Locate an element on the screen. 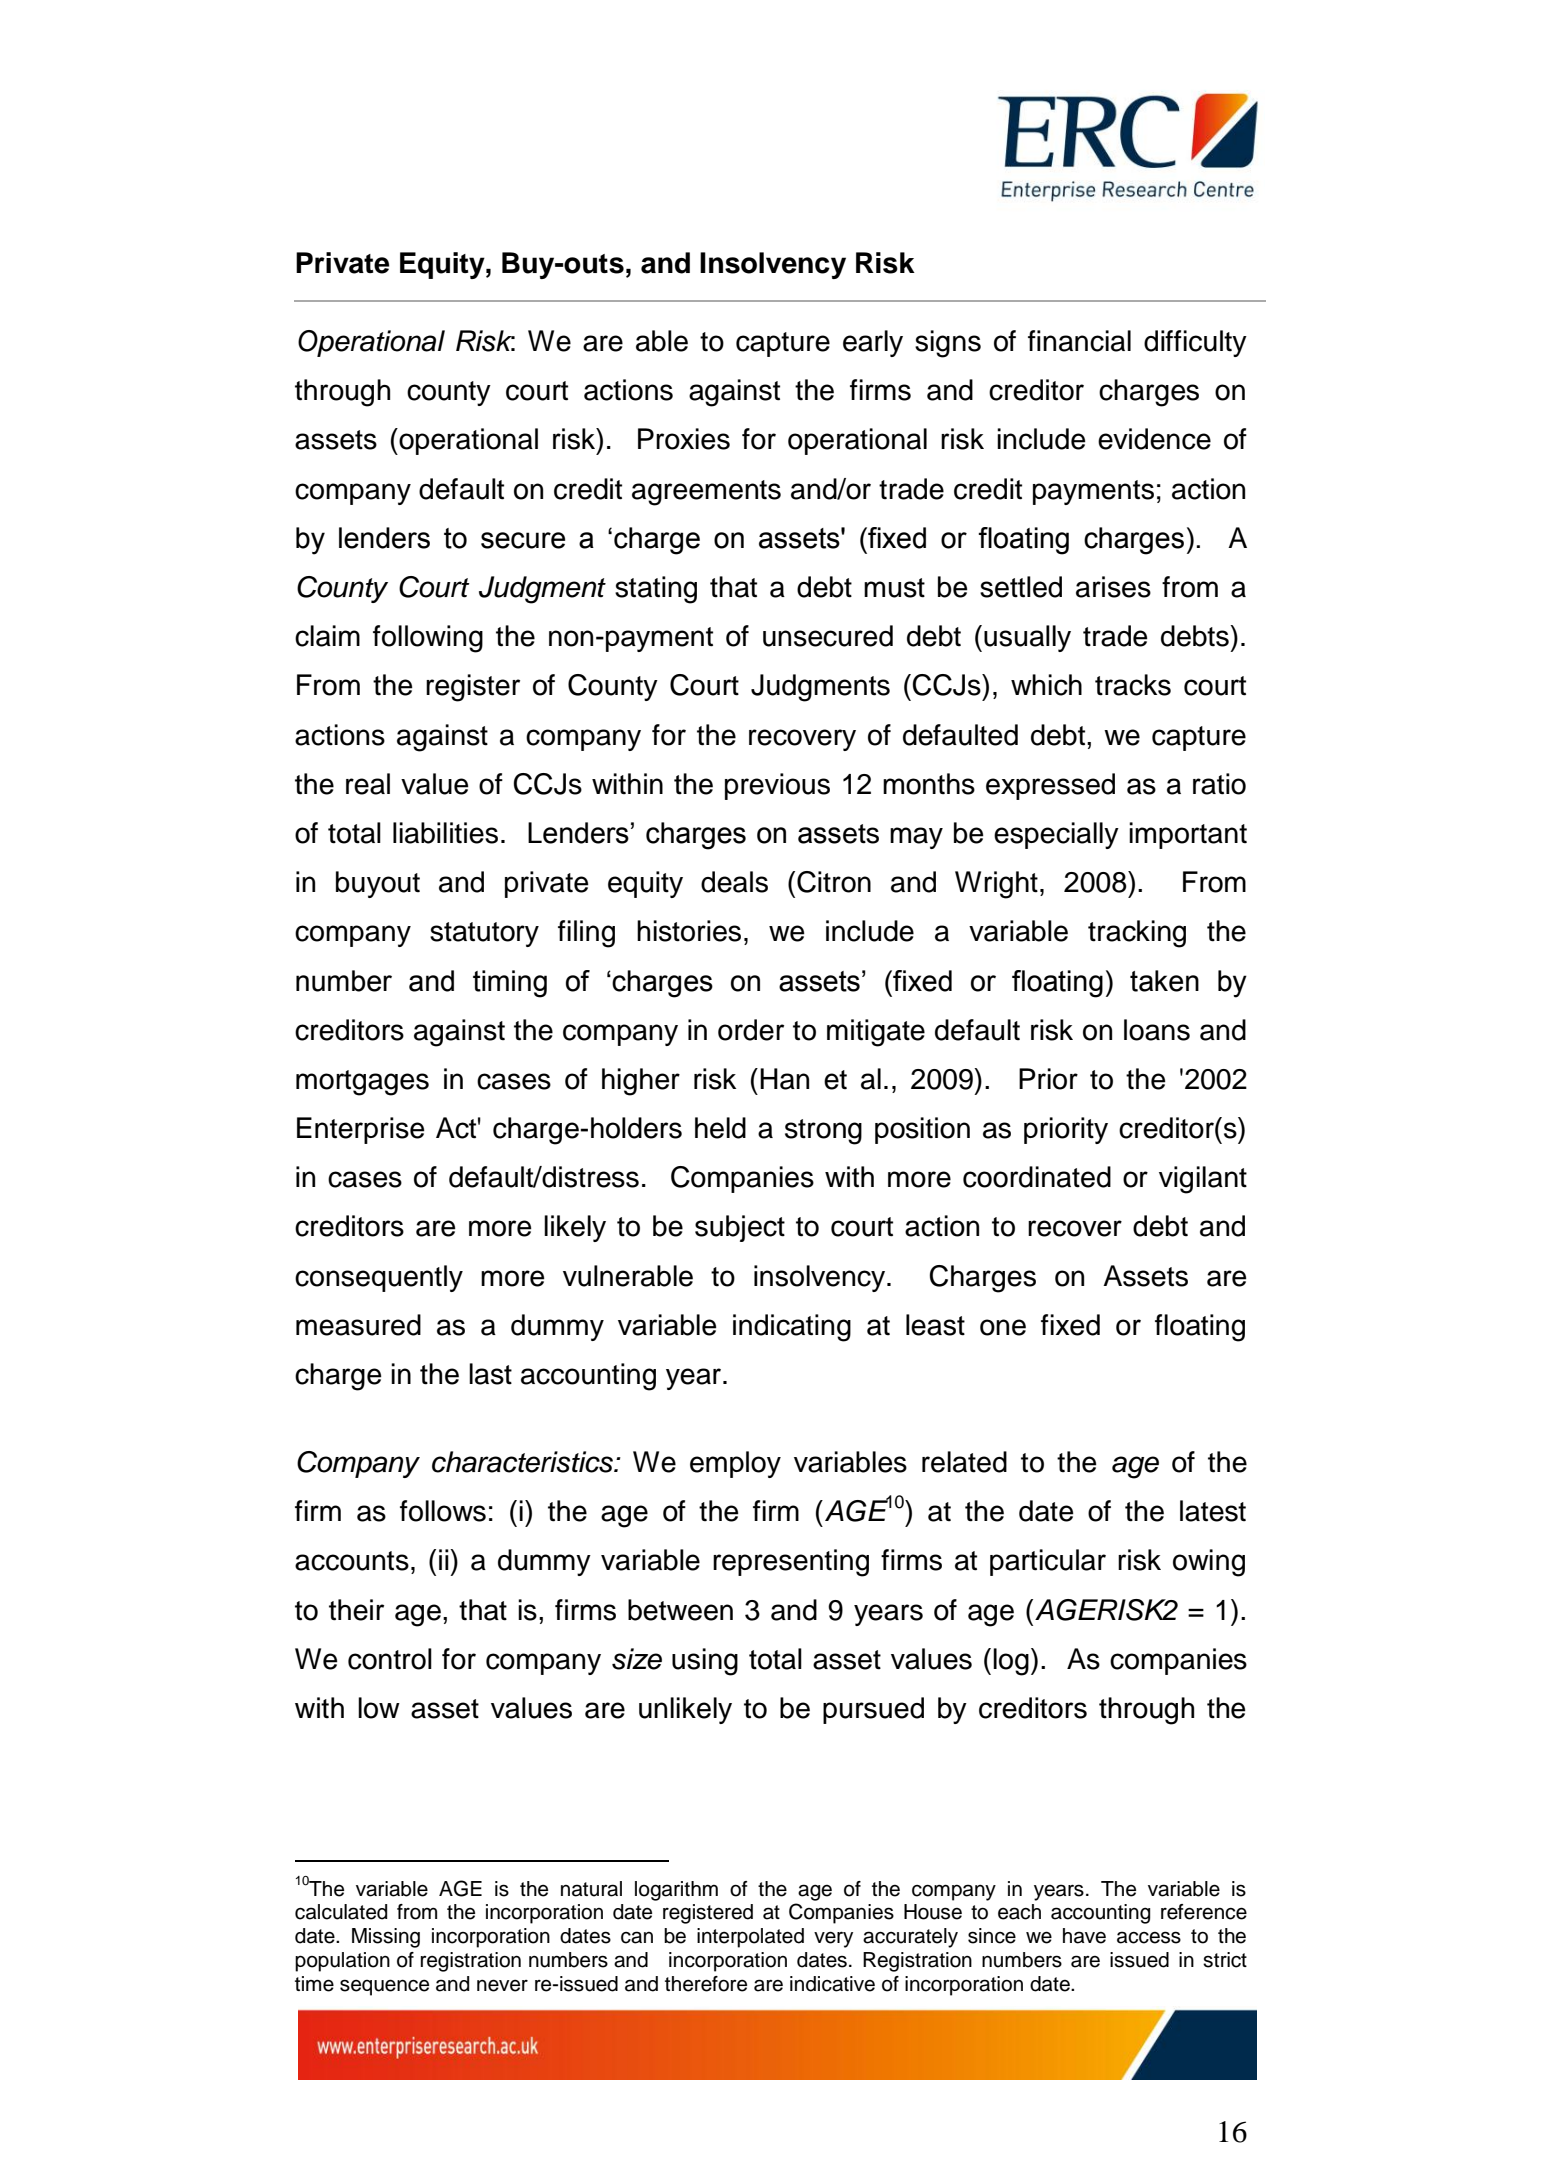 This screenshot has height=2182, width=1542. have is located at coordinates (1084, 1936).
